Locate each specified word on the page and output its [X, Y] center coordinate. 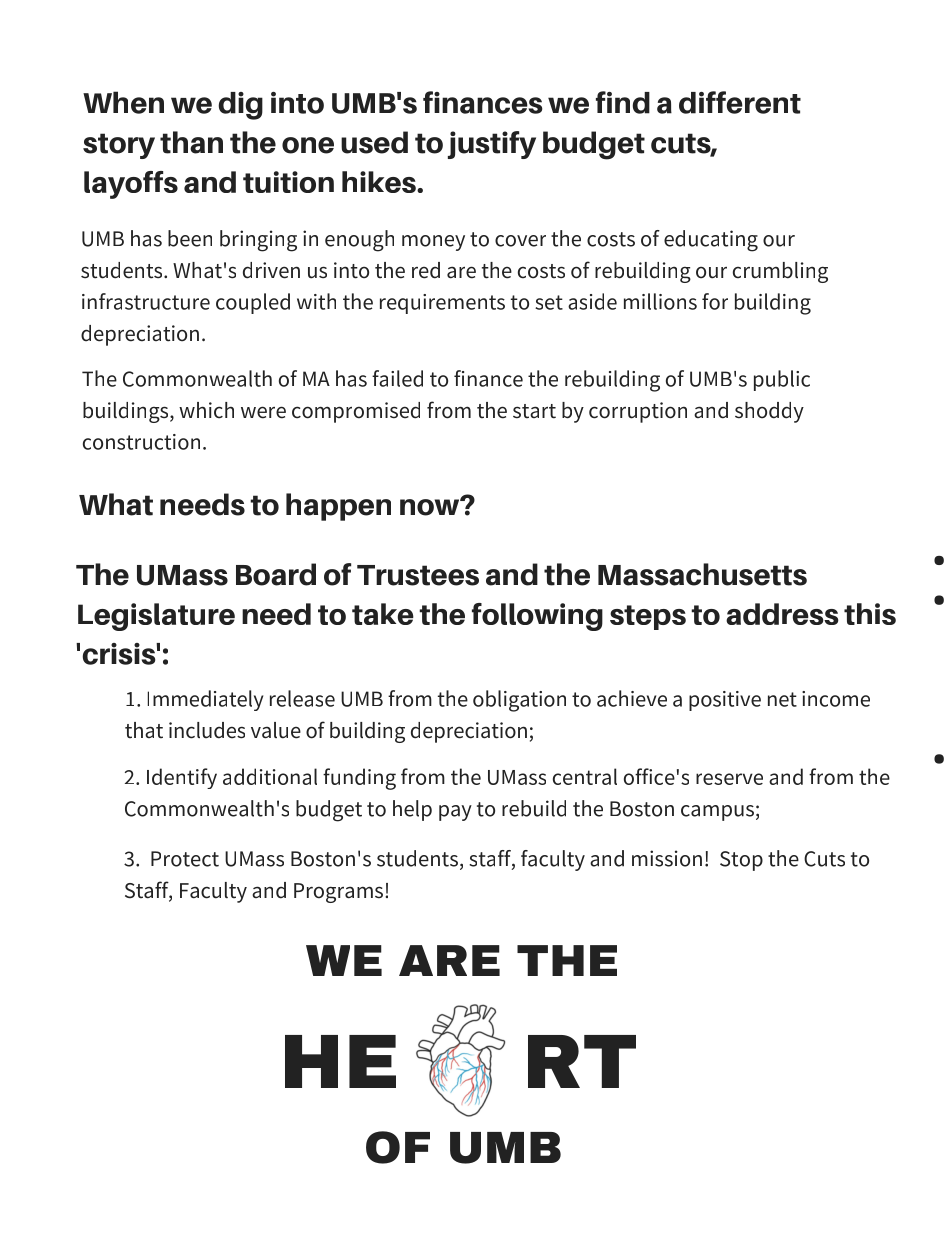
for [715, 301]
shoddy [769, 412]
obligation [519, 701]
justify [492, 145]
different [740, 102]
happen [338, 507]
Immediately [205, 700]
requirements [442, 304]
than [191, 142]
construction [141, 442]
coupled [253, 303]
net [782, 699]
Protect [185, 859]
